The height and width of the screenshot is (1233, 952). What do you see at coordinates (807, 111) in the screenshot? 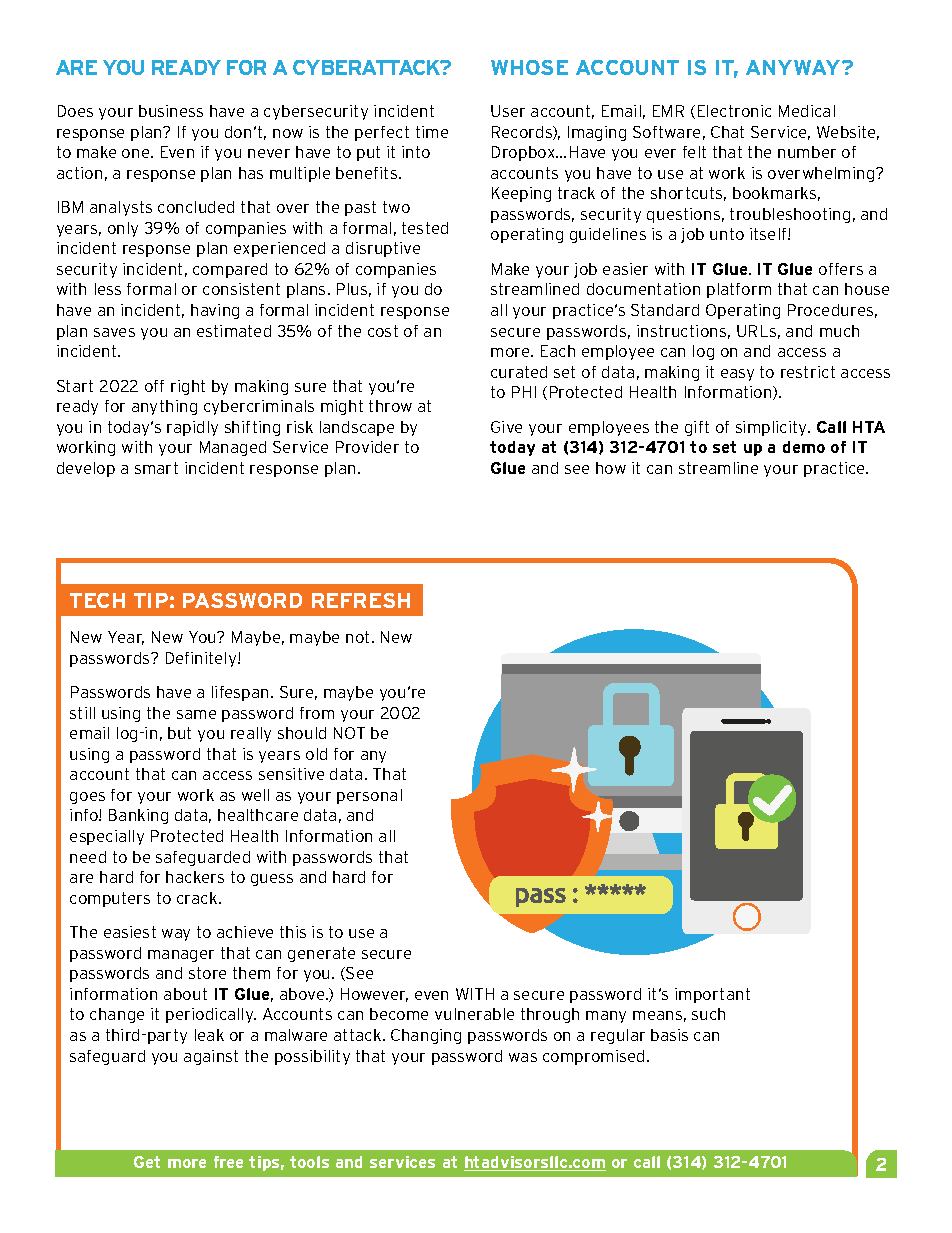
I see `Medical` at bounding box center [807, 111].
